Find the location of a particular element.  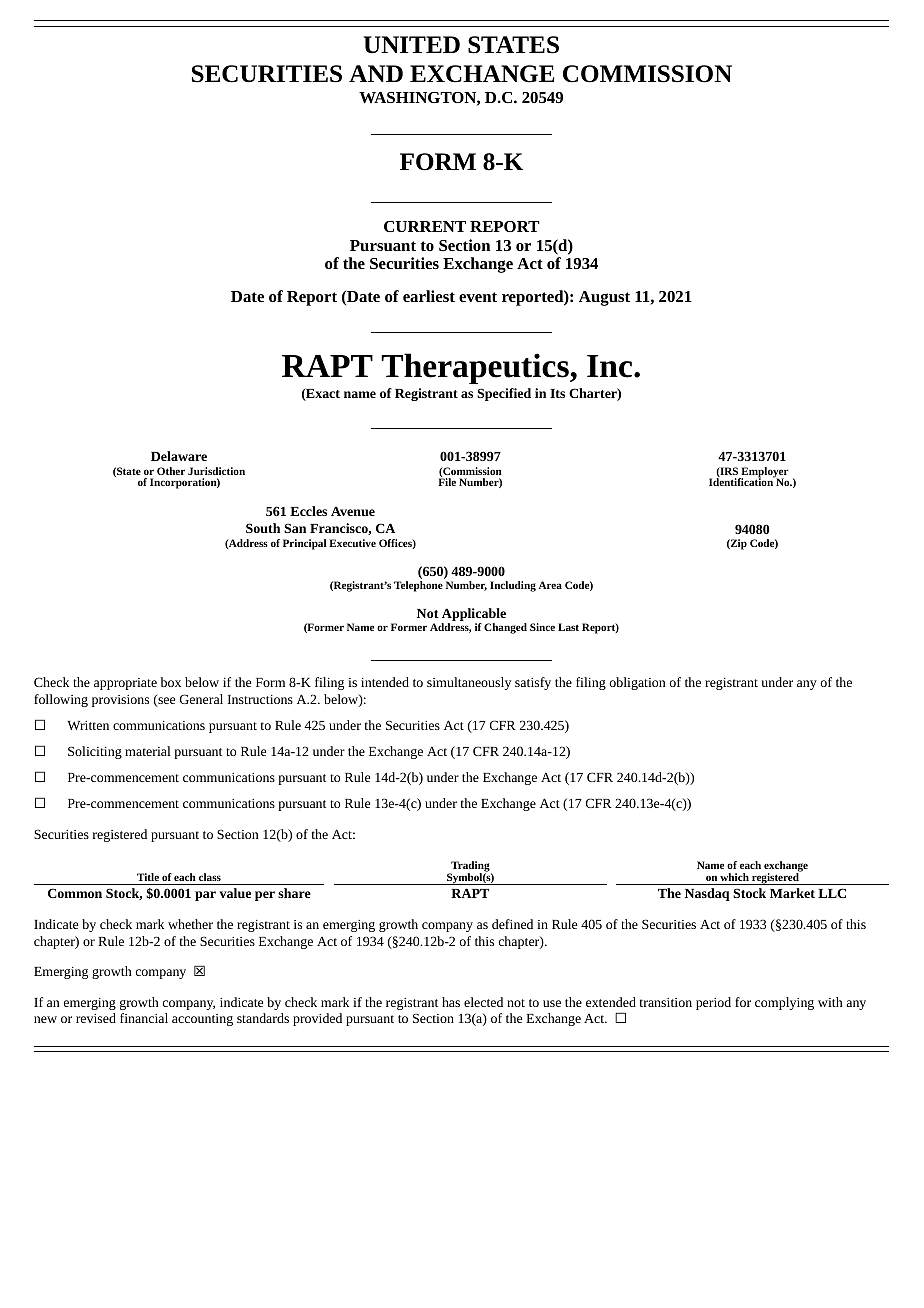

appropriate is located at coordinates (125, 684).
